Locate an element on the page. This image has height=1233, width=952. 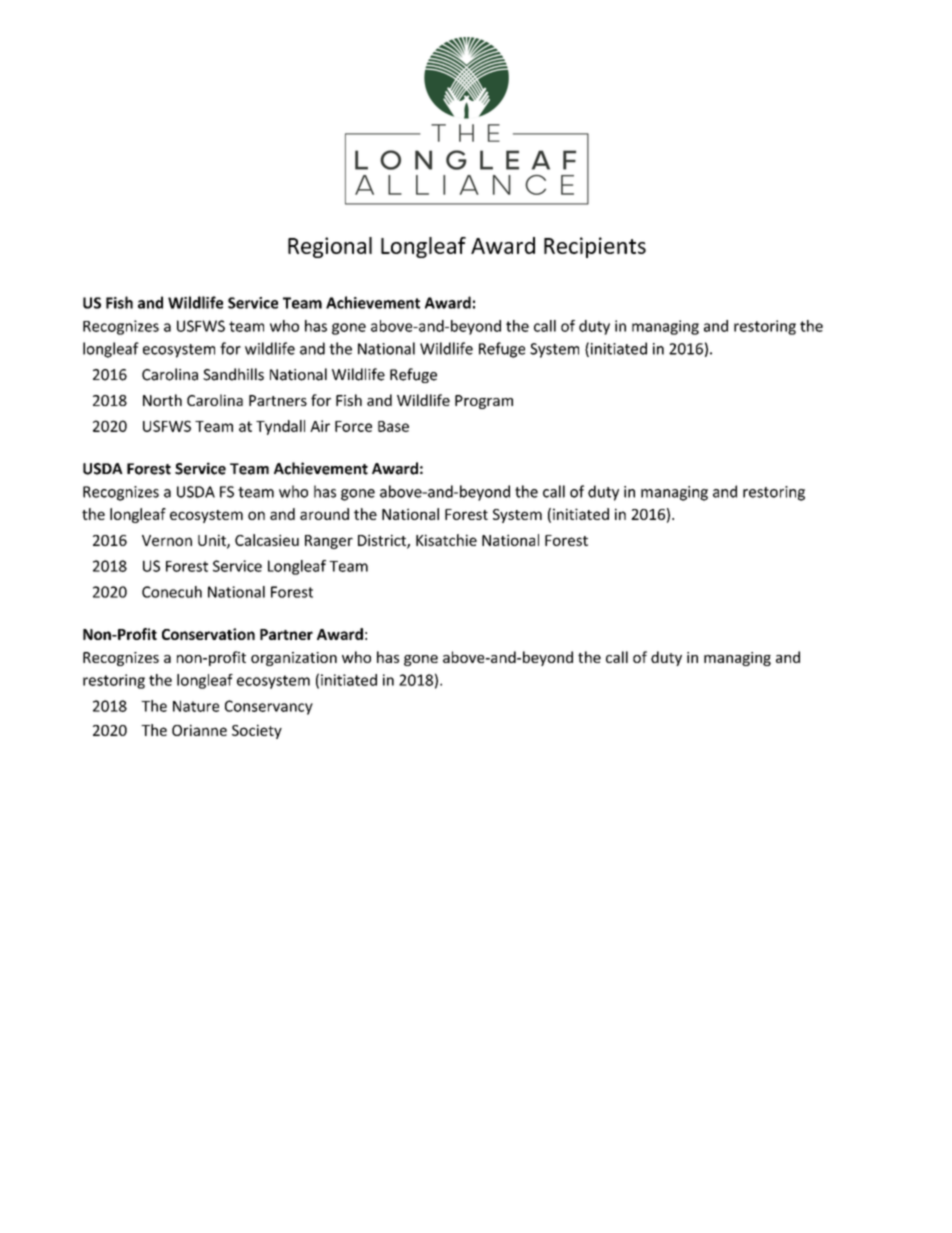
around is located at coordinates (324, 514).
